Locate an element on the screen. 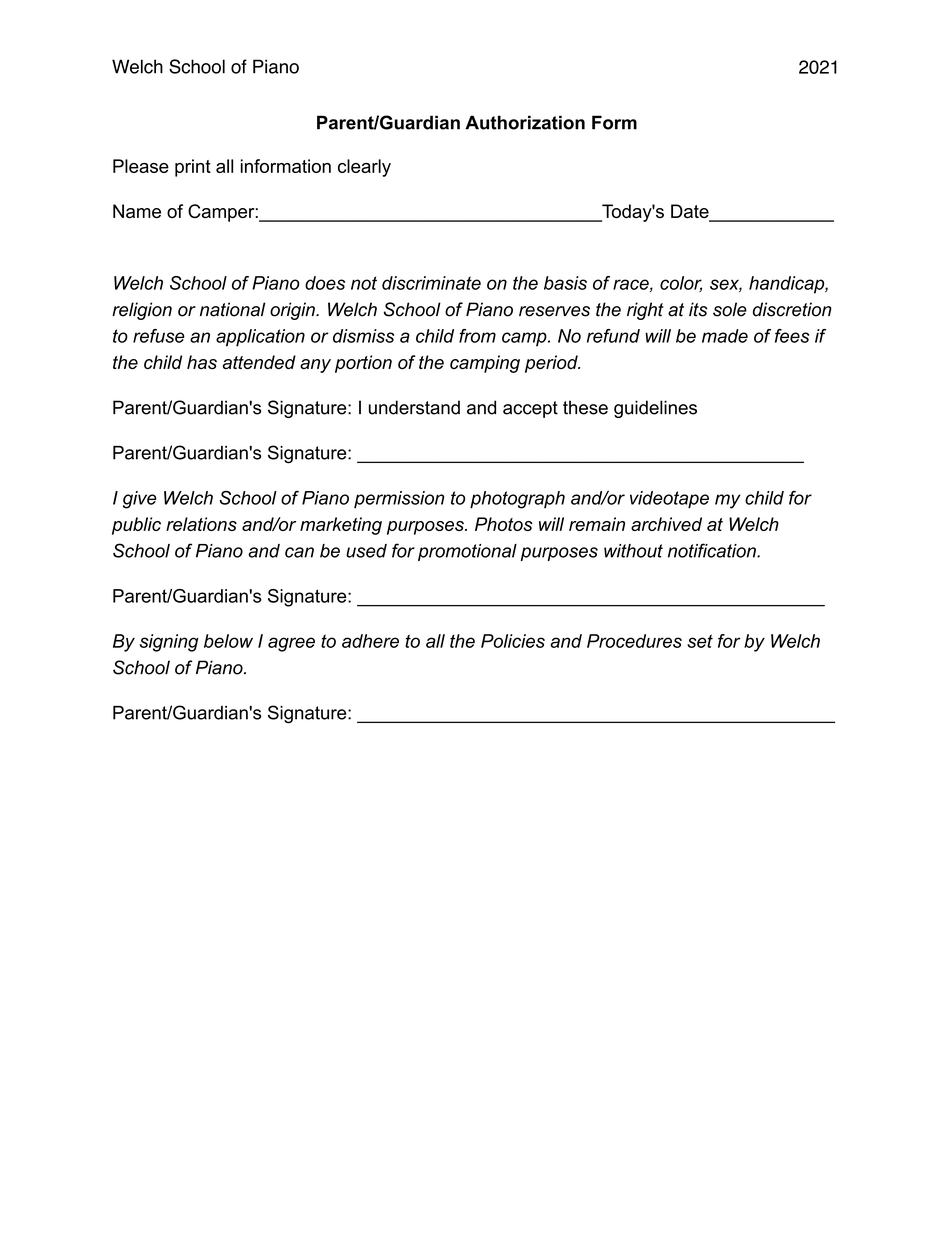  Policies is located at coordinates (513, 641).
